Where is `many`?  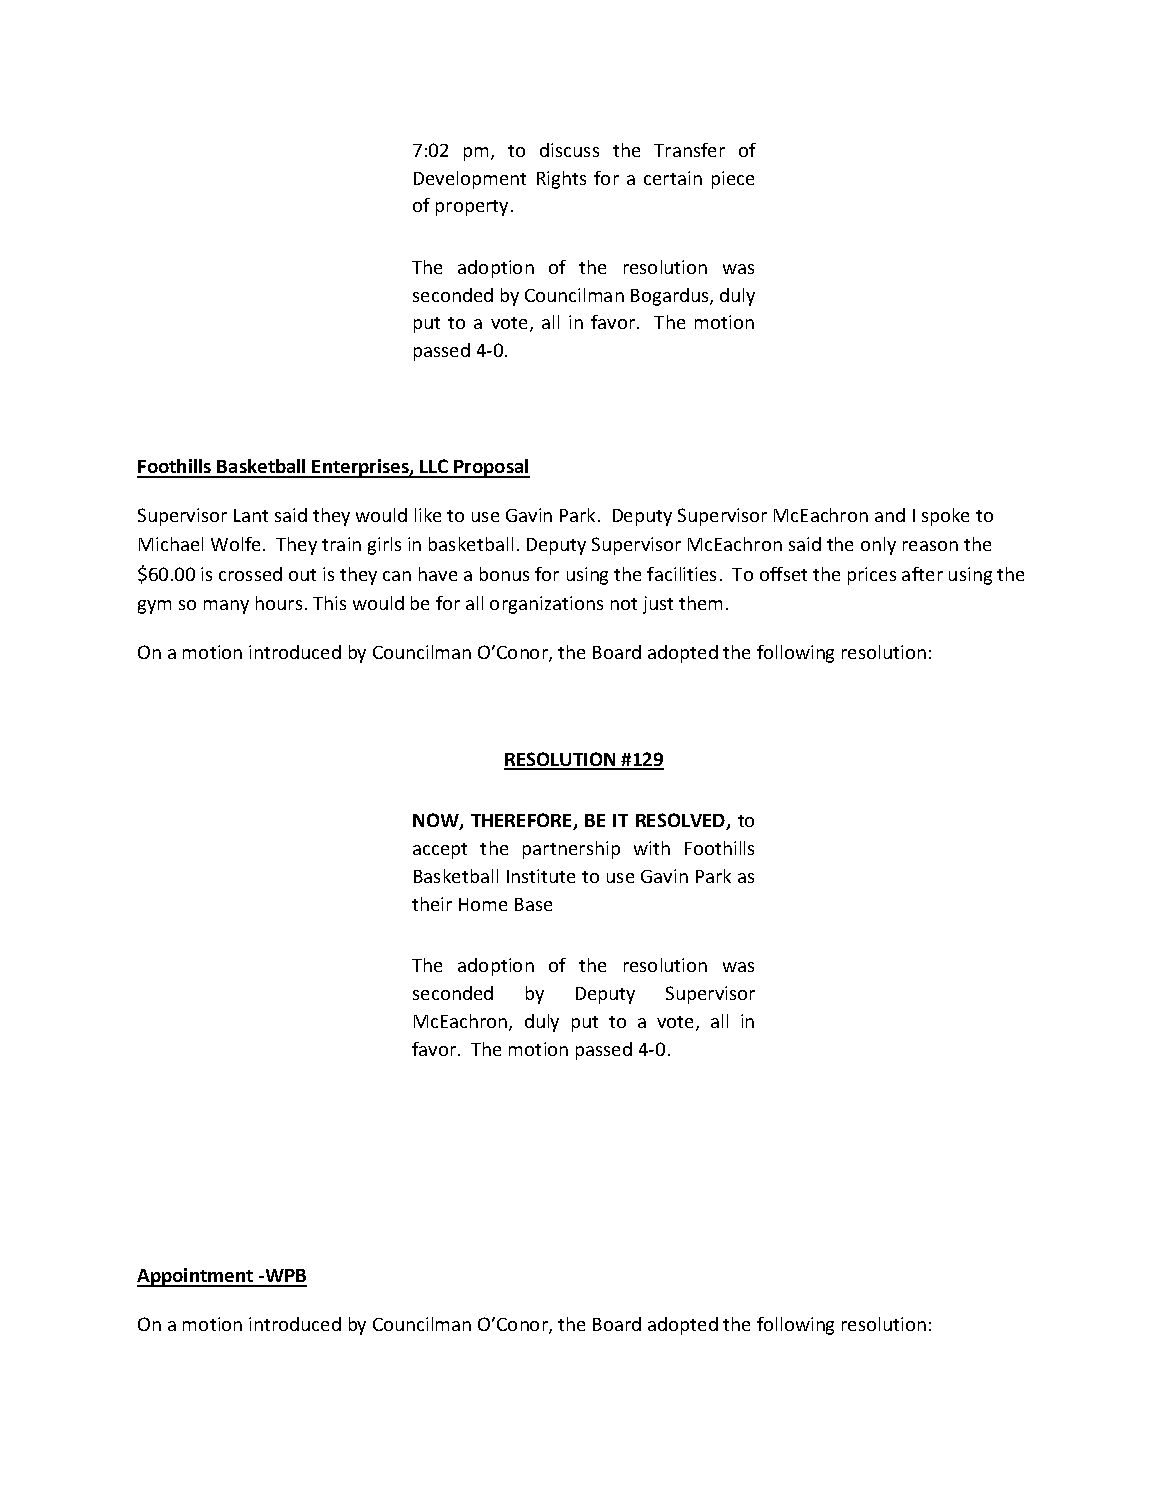
many is located at coordinates (226, 607).
